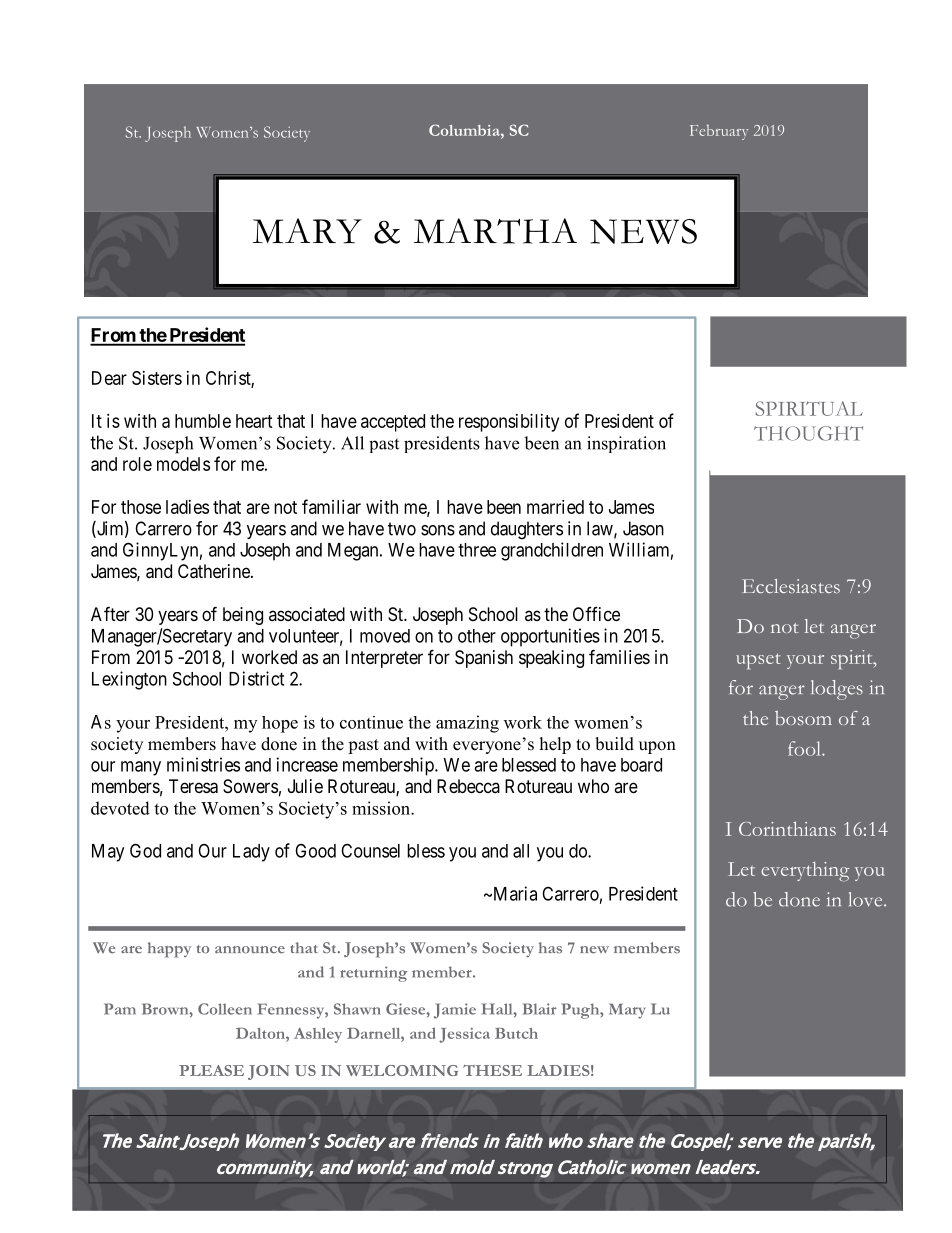  Describe the element at coordinates (787, 828) in the screenshot. I see `Corinthians` at that location.
